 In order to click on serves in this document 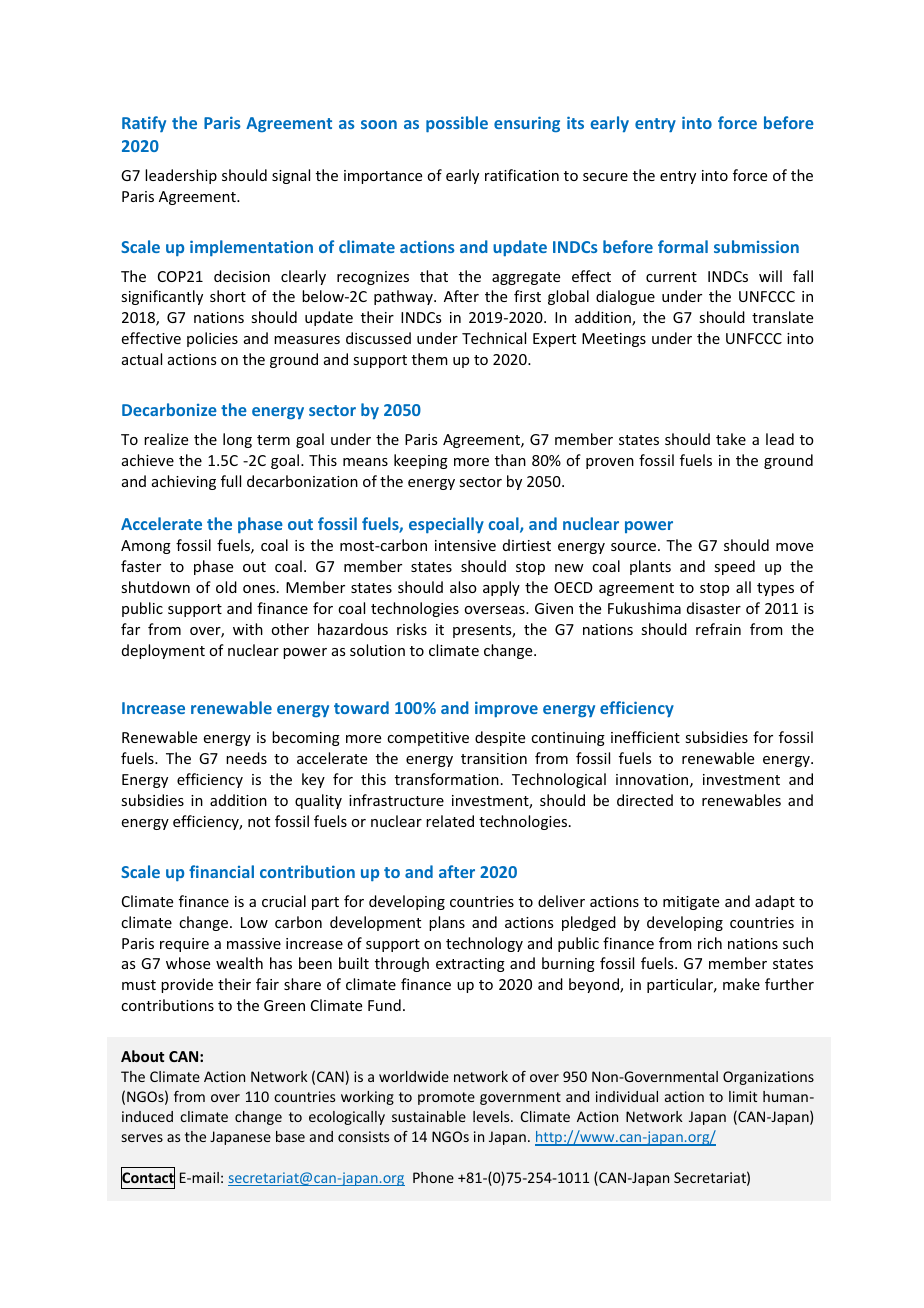, I will do `click(142, 1138)`.
